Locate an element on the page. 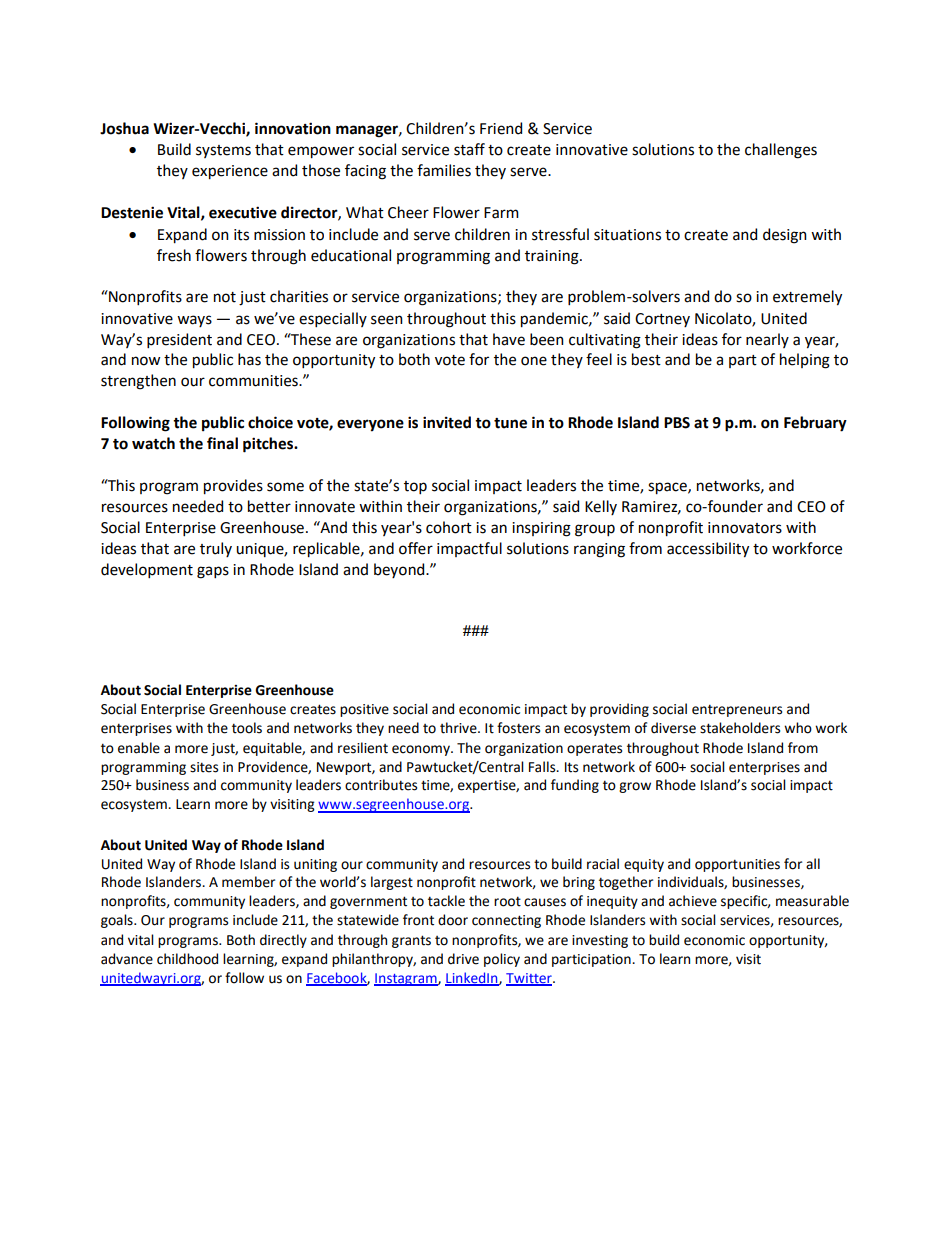  systems is located at coordinates (223, 151).
